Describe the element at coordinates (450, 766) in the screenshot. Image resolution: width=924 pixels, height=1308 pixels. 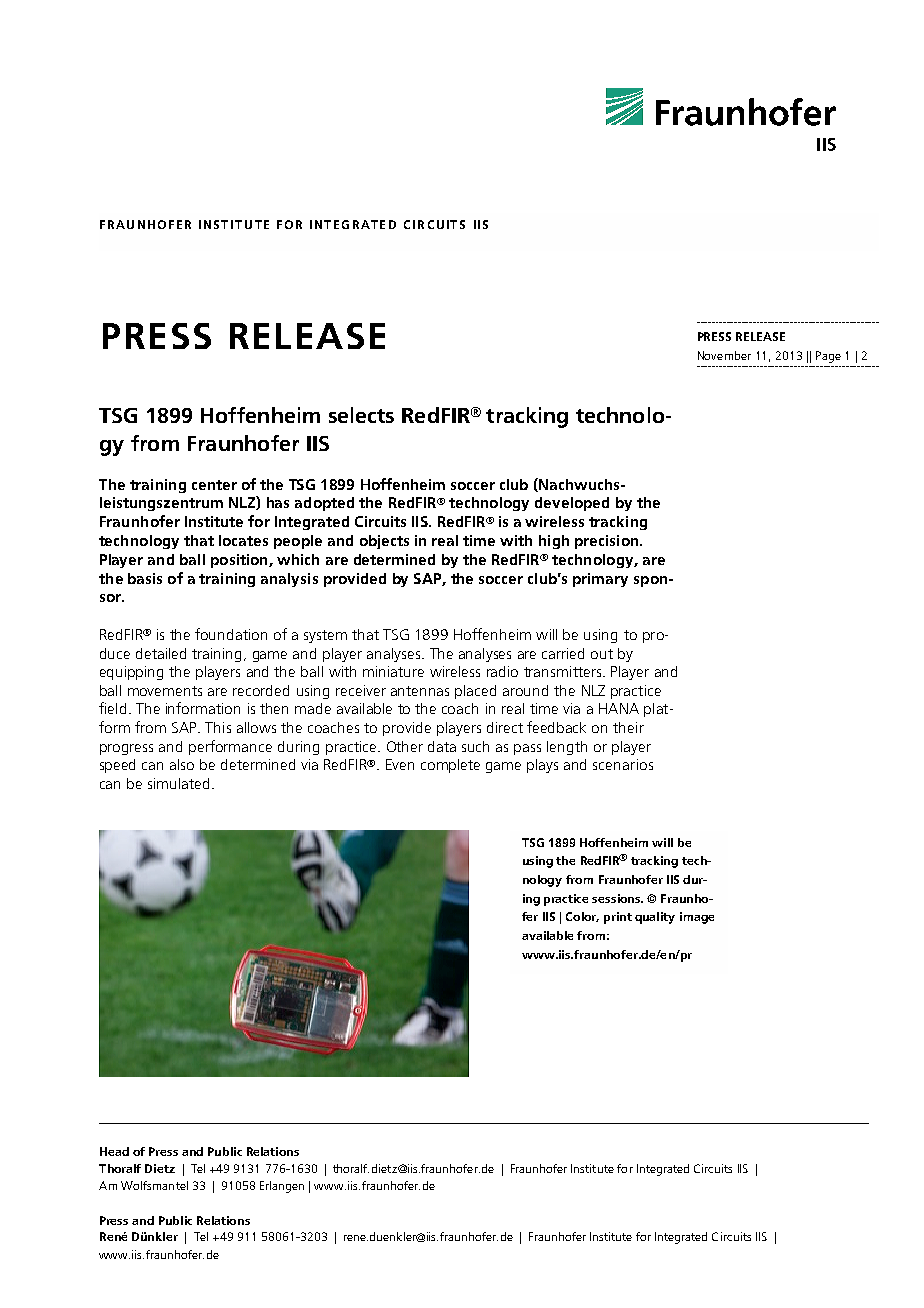
I see `complete` at that location.
